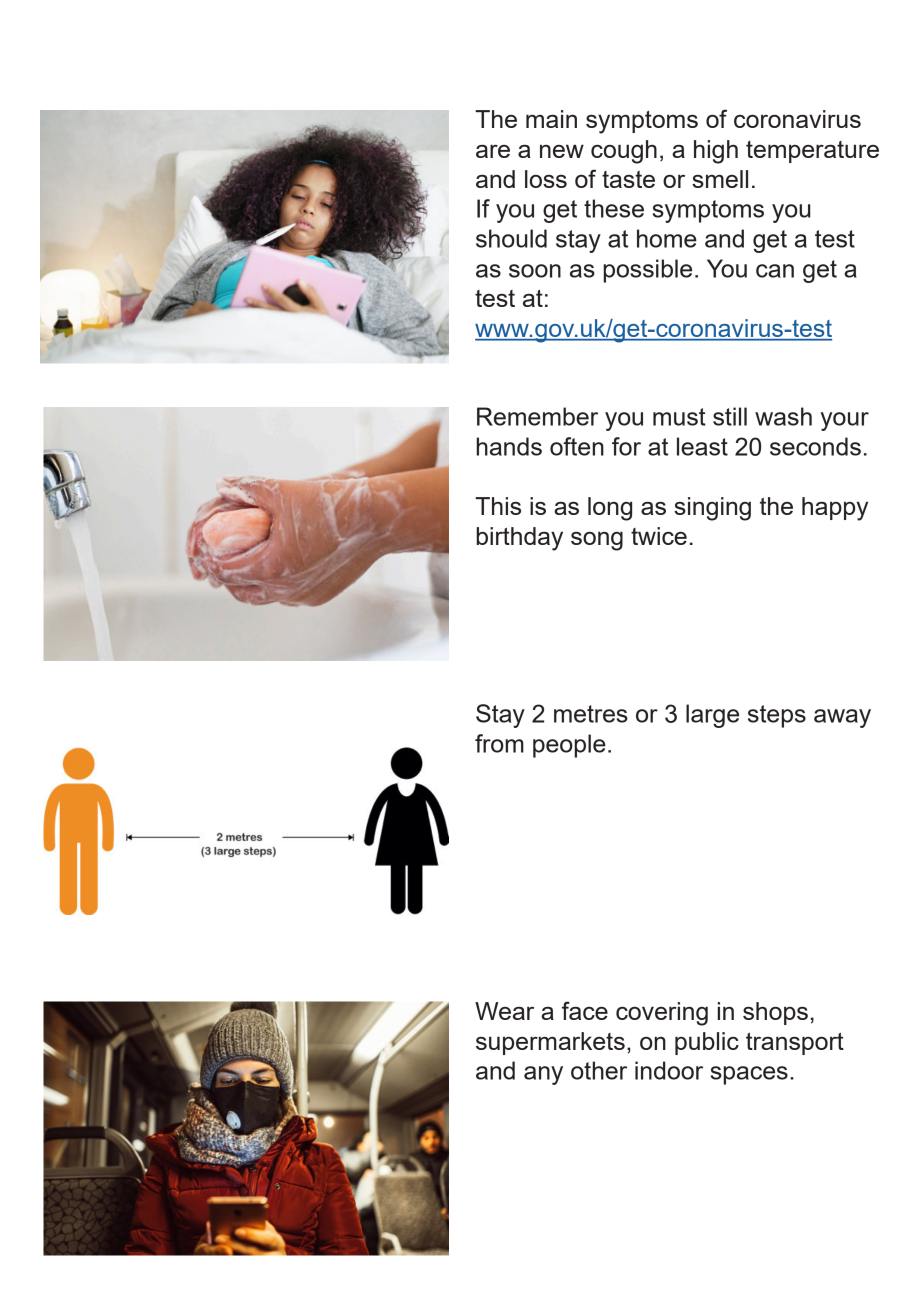 The height and width of the screenshot is (1308, 924). I want to click on happy, so click(835, 509).
